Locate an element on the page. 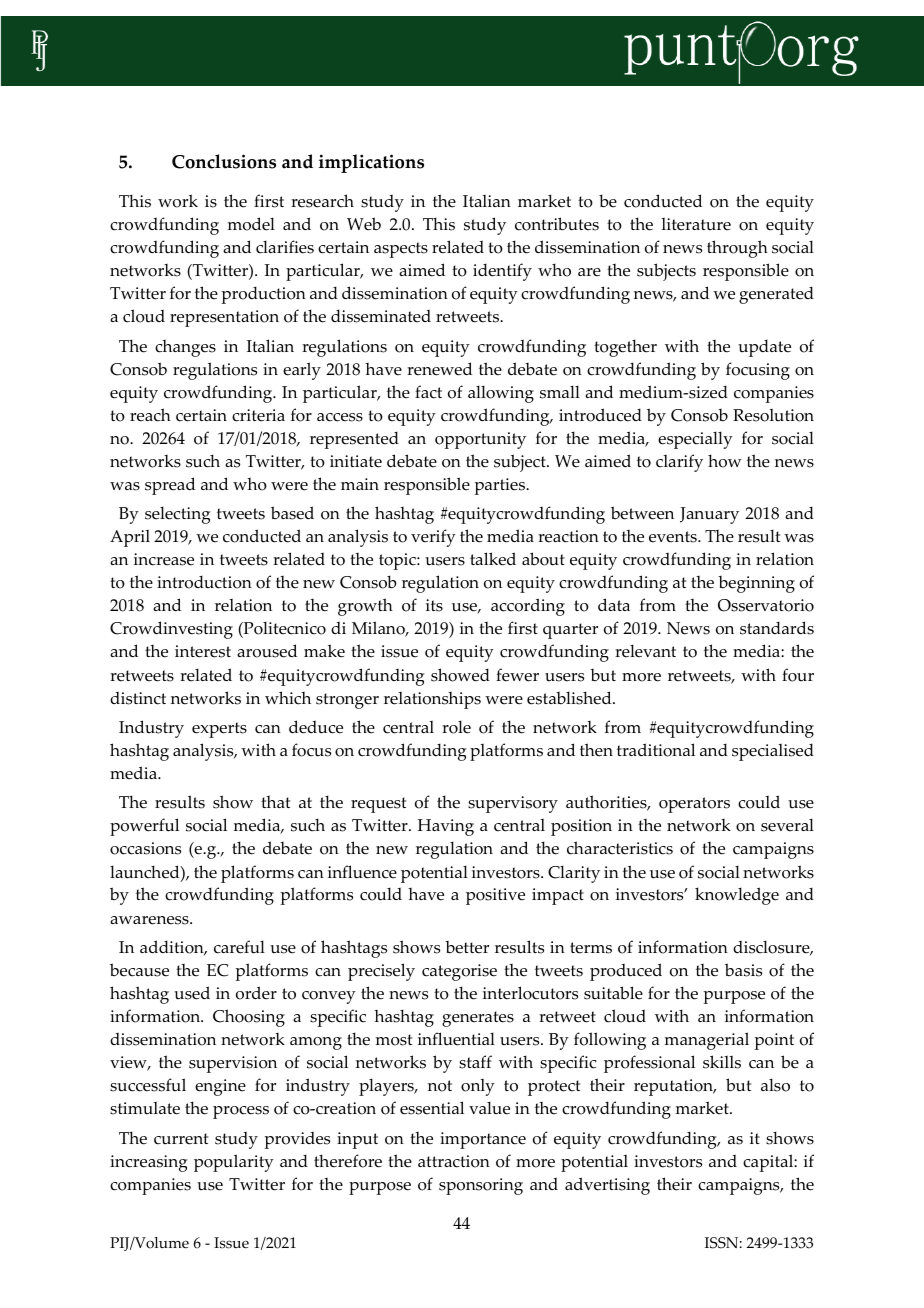 The image size is (924, 1308). popularity is located at coordinates (234, 1163).
